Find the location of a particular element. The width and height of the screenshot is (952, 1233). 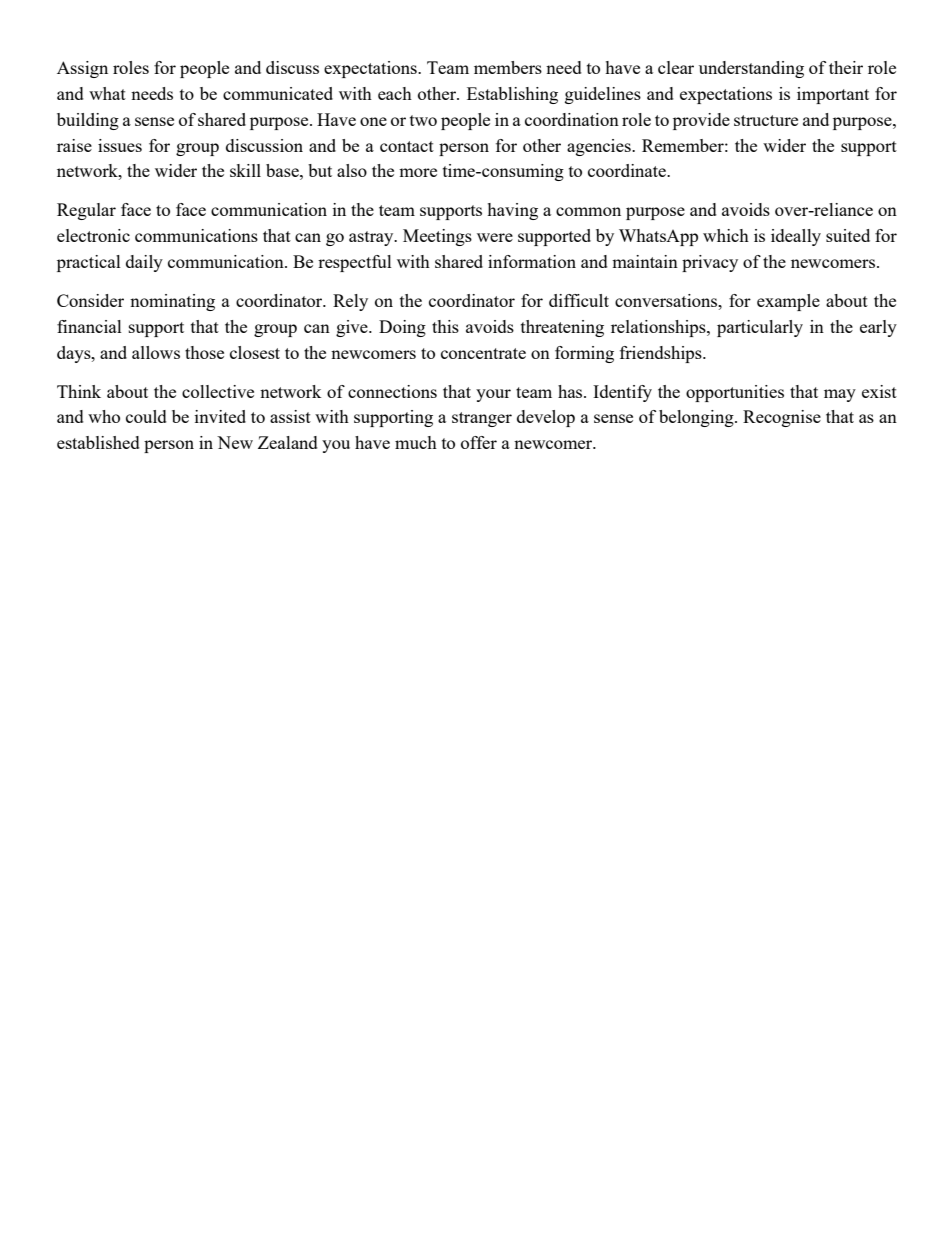

daily is located at coordinates (144, 263).
